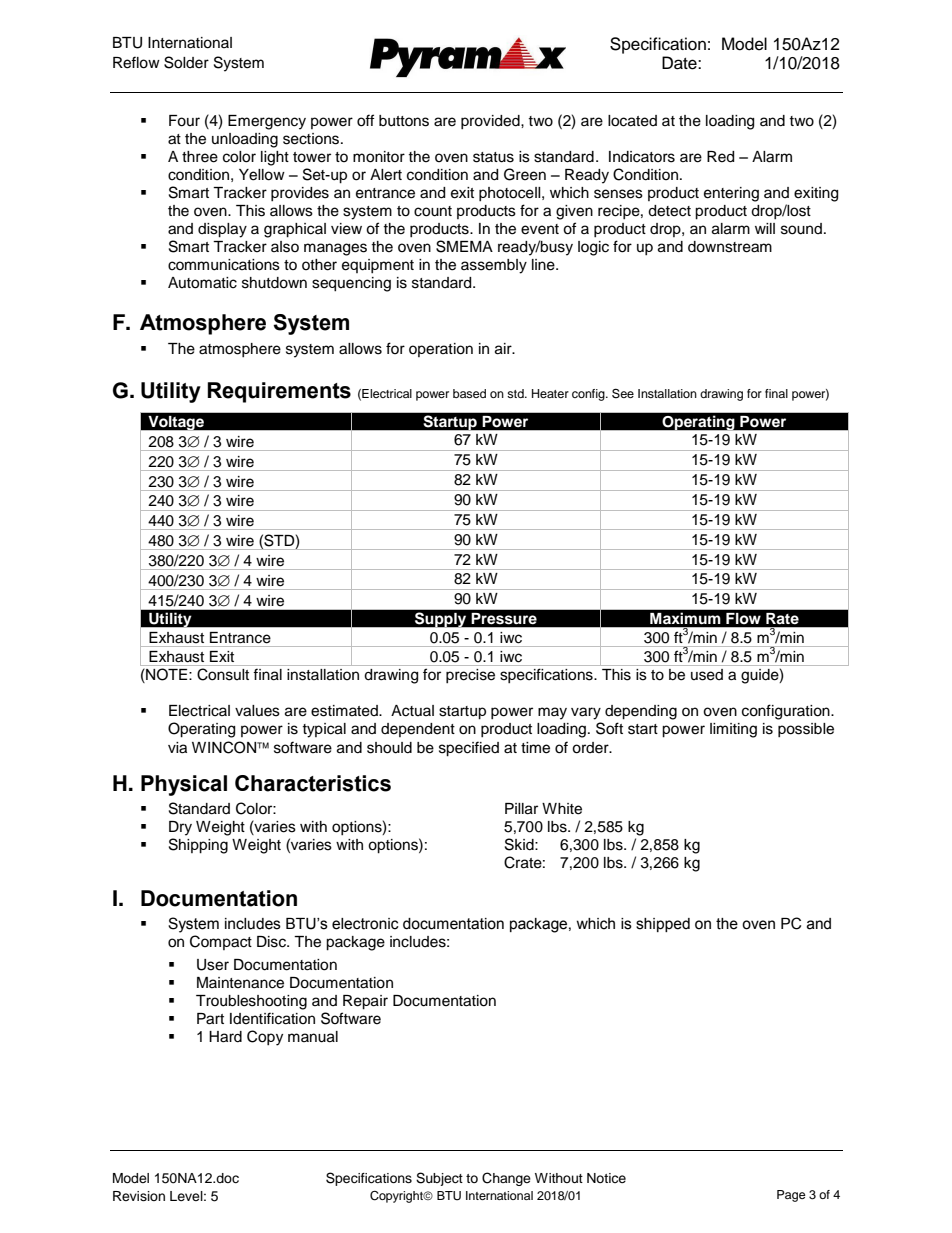 The height and width of the screenshot is (1233, 952). Describe the element at coordinates (184, 785) in the screenshot. I see `Physical` at that location.
